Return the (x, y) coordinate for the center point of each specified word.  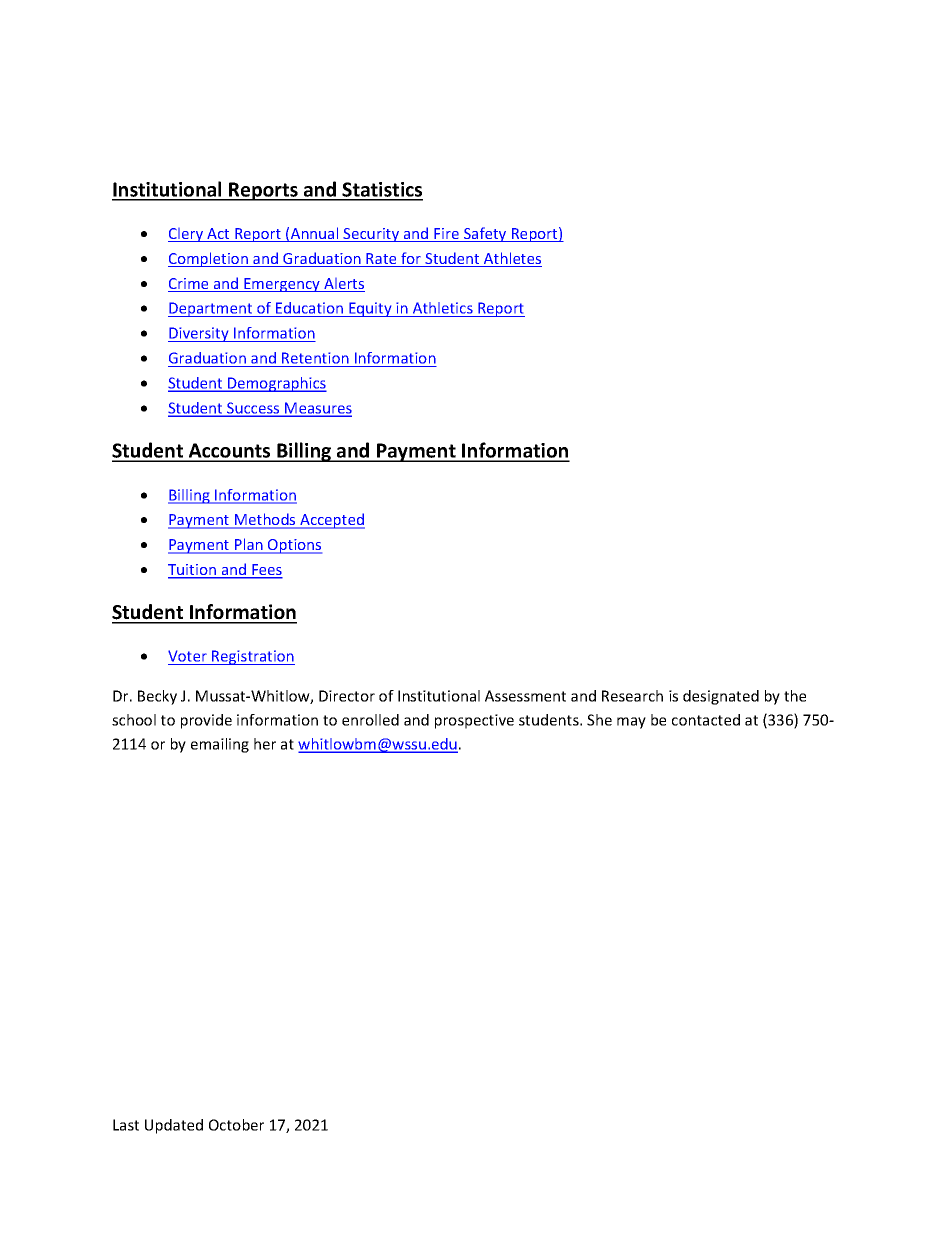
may (631, 723)
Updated (174, 1126)
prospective (474, 721)
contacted (706, 720)
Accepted (331, 521)
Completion (209, 259)
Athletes (512, 259)
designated (721, 697)
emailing (220, 745)
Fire (446, 235)
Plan (249, 545)
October (236, 1125)
